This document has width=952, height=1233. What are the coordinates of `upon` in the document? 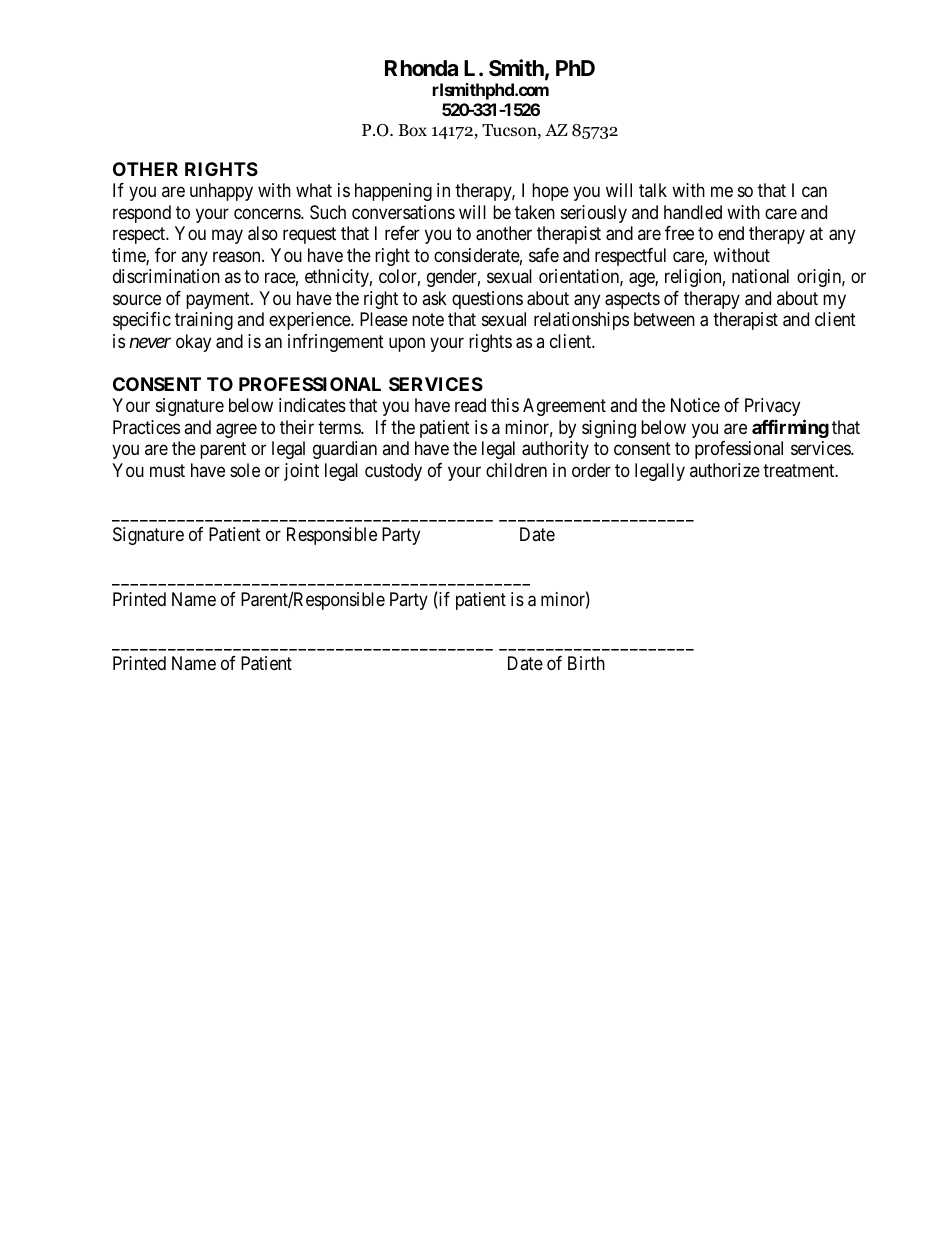 It's located at (407, 344).
